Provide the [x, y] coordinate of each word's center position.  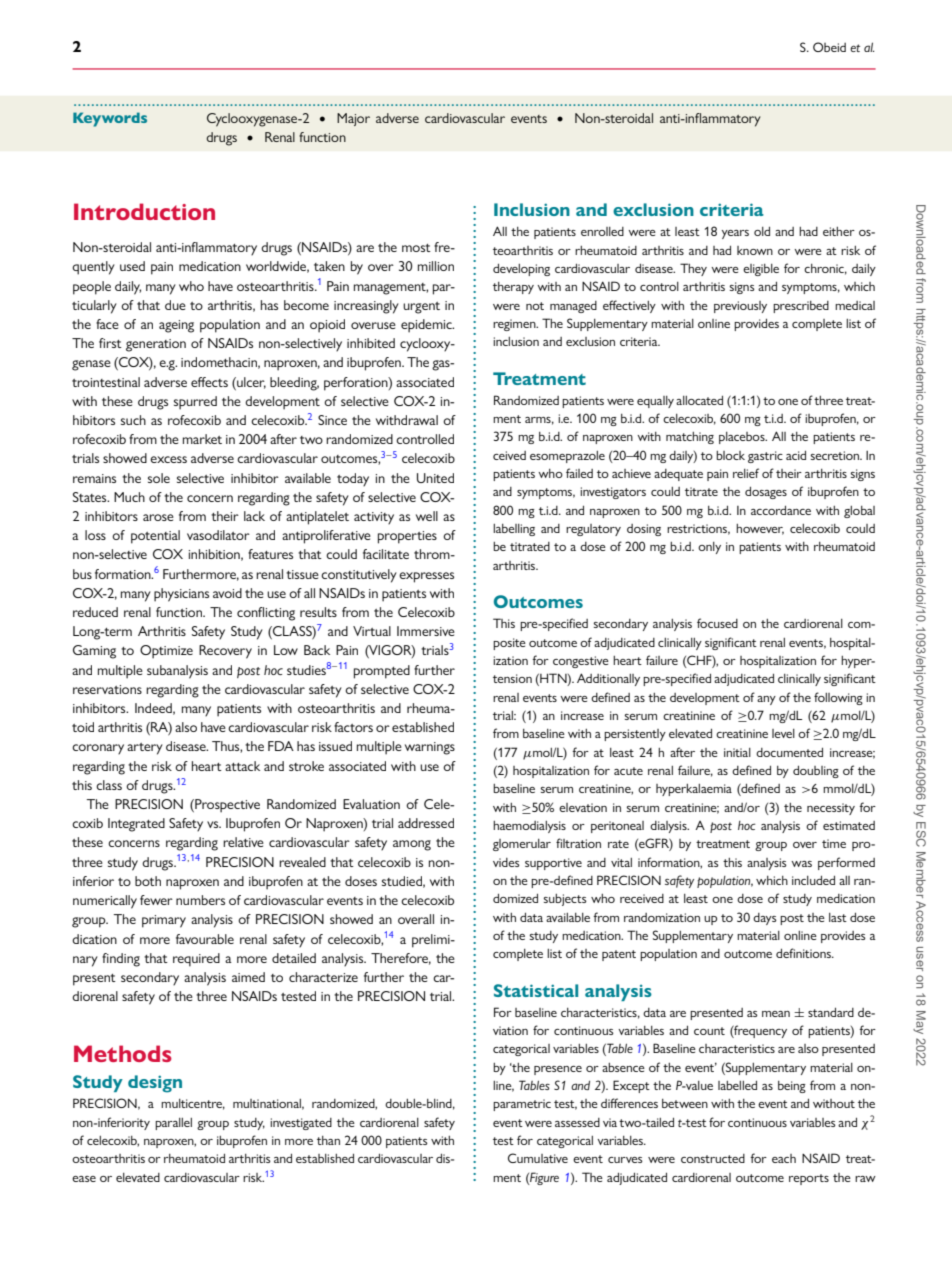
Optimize [166, 652]
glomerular [522, 845]
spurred [195, 403]
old [762, 231]
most [416, 248]
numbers [200, 900]
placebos [743, 438]
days [765, 919]
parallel [173, 1124]
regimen [515, 325]
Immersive [426, 631]
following [838, 698]
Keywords [110, 119]
